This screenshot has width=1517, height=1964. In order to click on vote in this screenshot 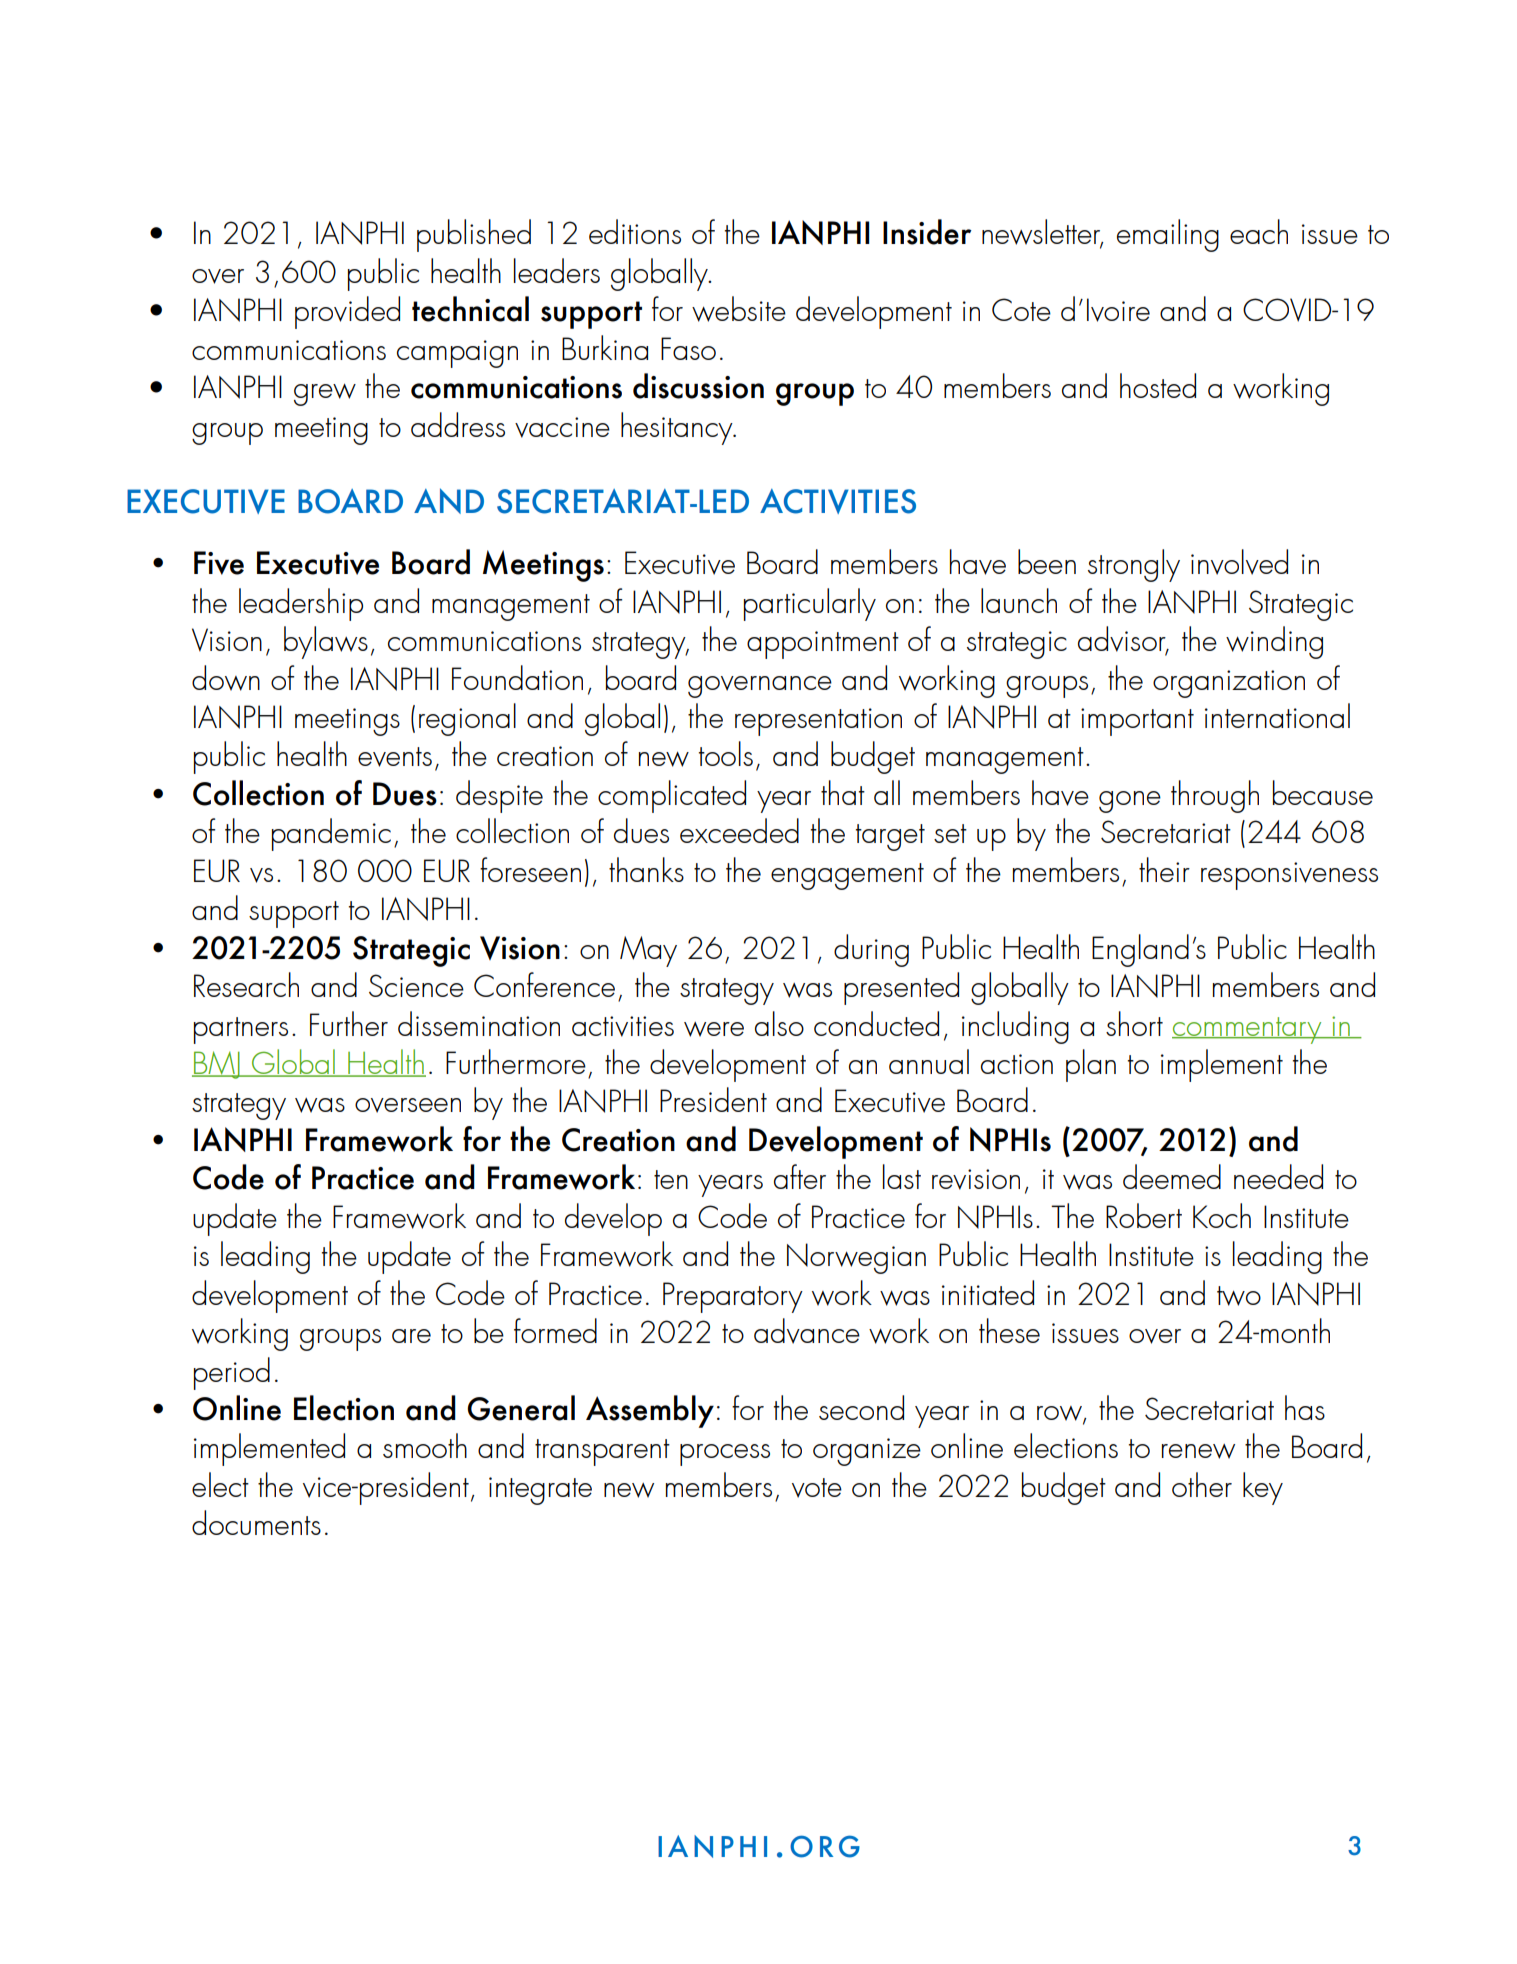, I will do `click(817, 1488)`.
